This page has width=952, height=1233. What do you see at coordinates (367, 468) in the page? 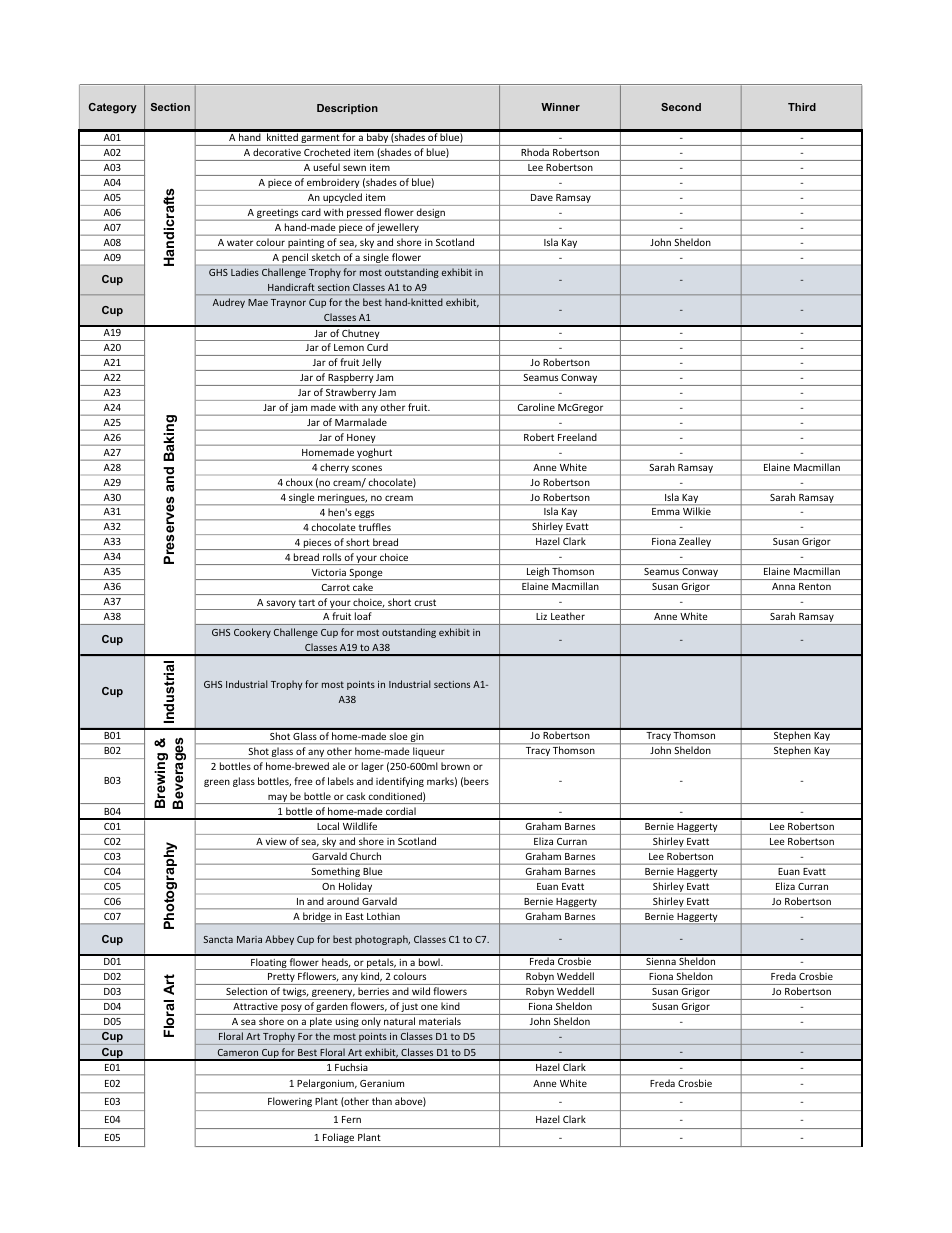
I see `scones` at bounding box center [367, 468].
